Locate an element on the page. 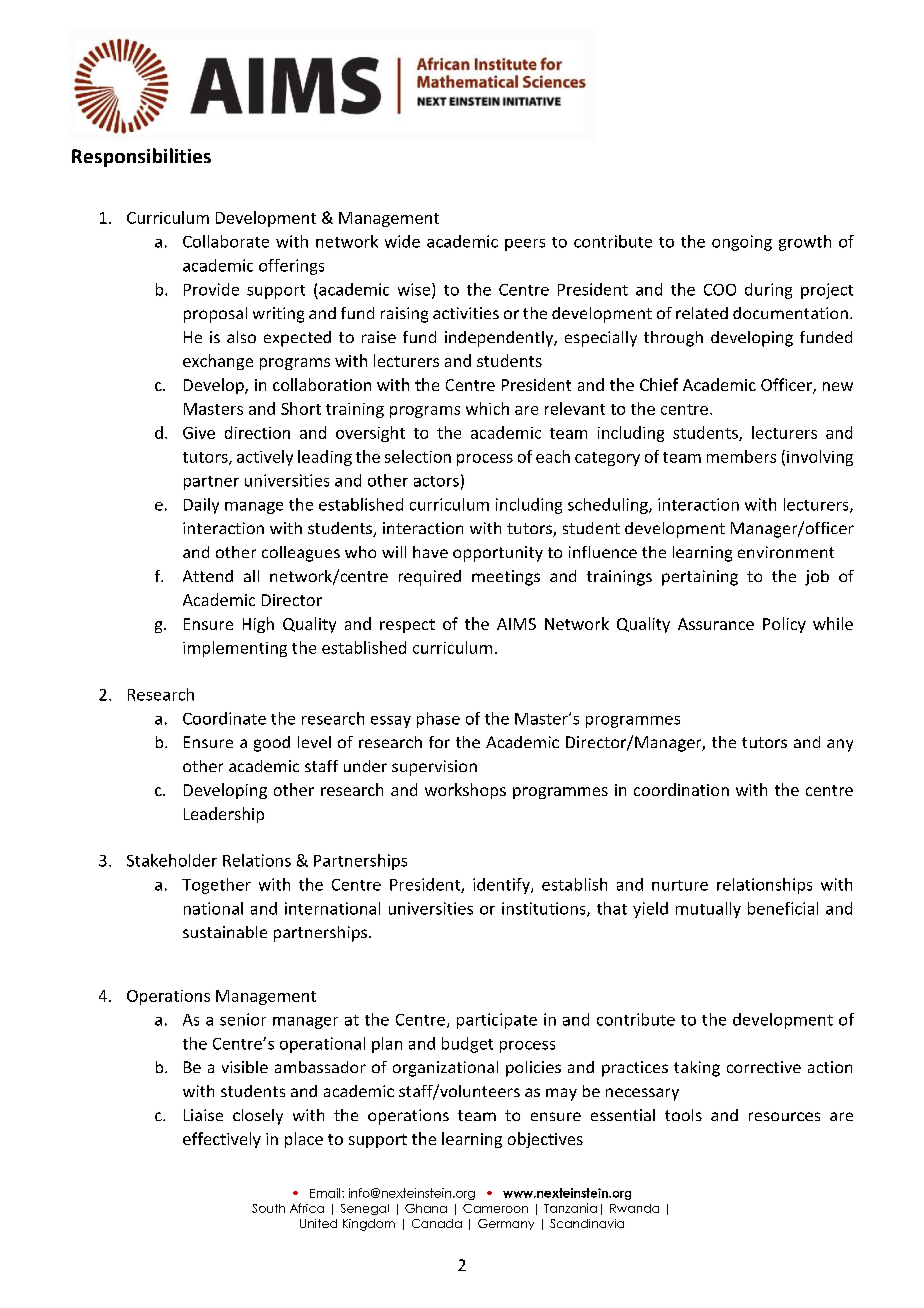 The image size is (924, 1308). sustainable is located at coordinates (225, 932).
